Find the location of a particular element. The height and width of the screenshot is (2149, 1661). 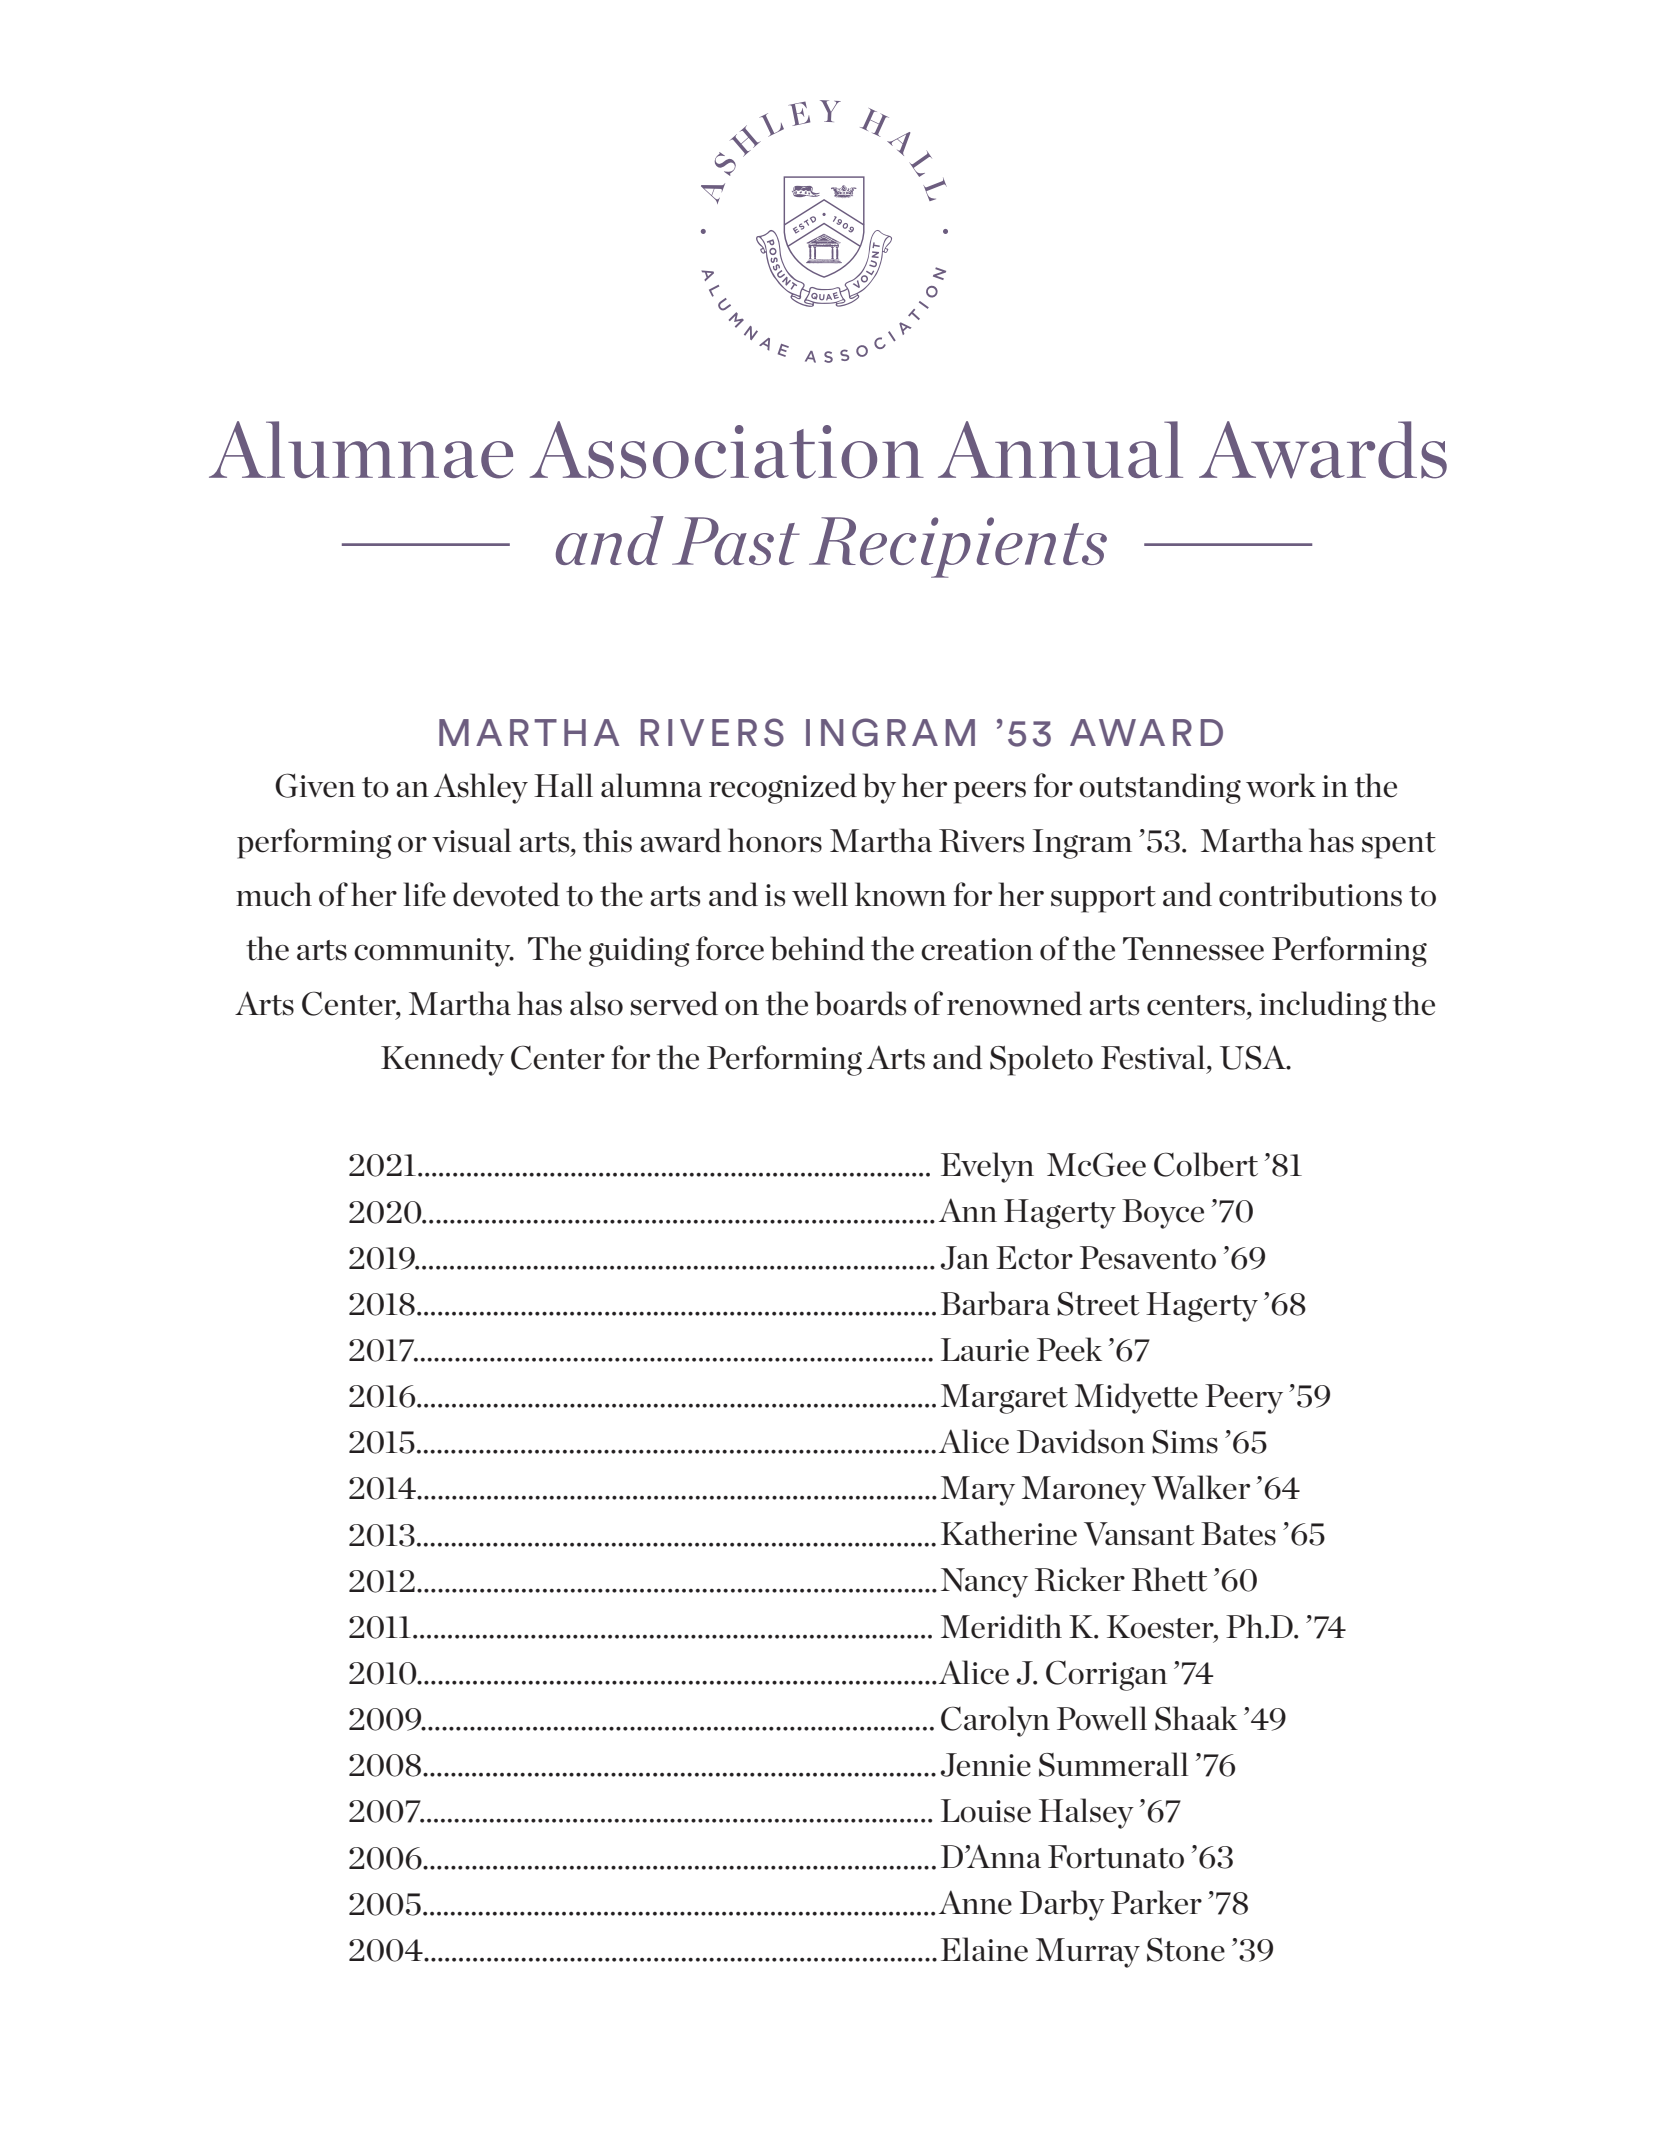

Nancy is located at coordinates (984, 1583).
